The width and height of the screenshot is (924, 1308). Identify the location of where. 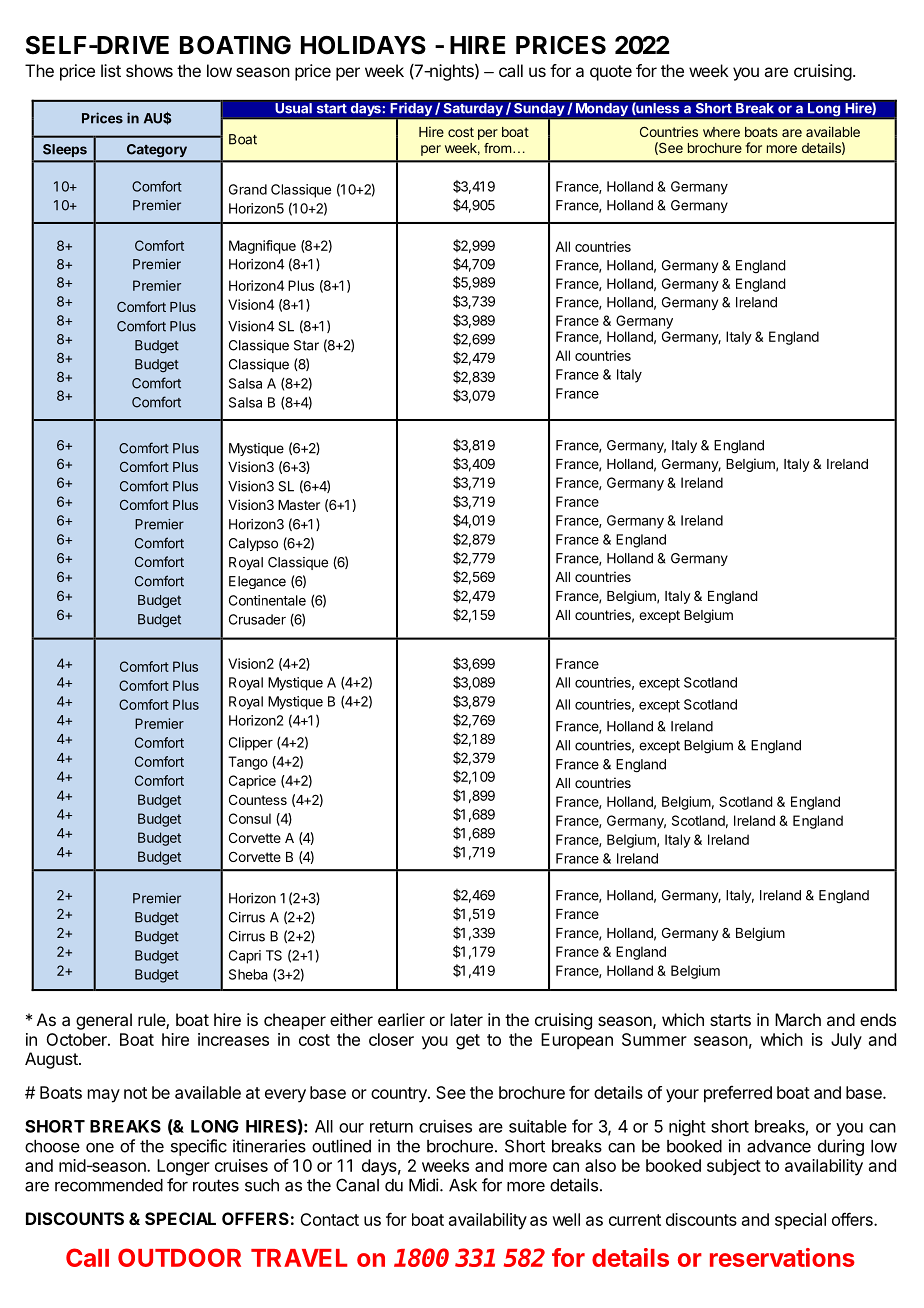
(721, 132).
